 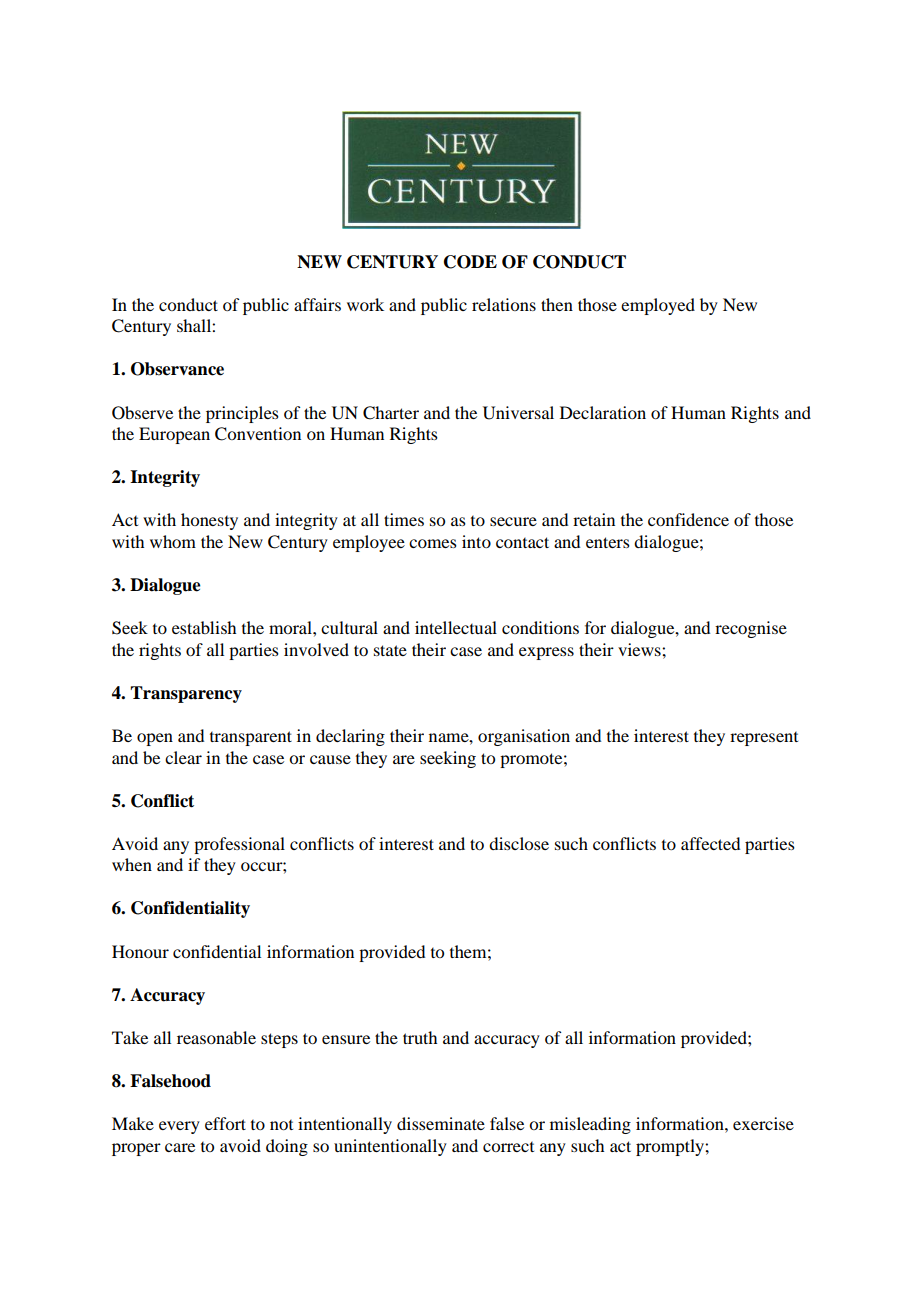 What do you see at coordinates (658, 306) in the image?
I see `employed` at bounding box center [658, 306].
